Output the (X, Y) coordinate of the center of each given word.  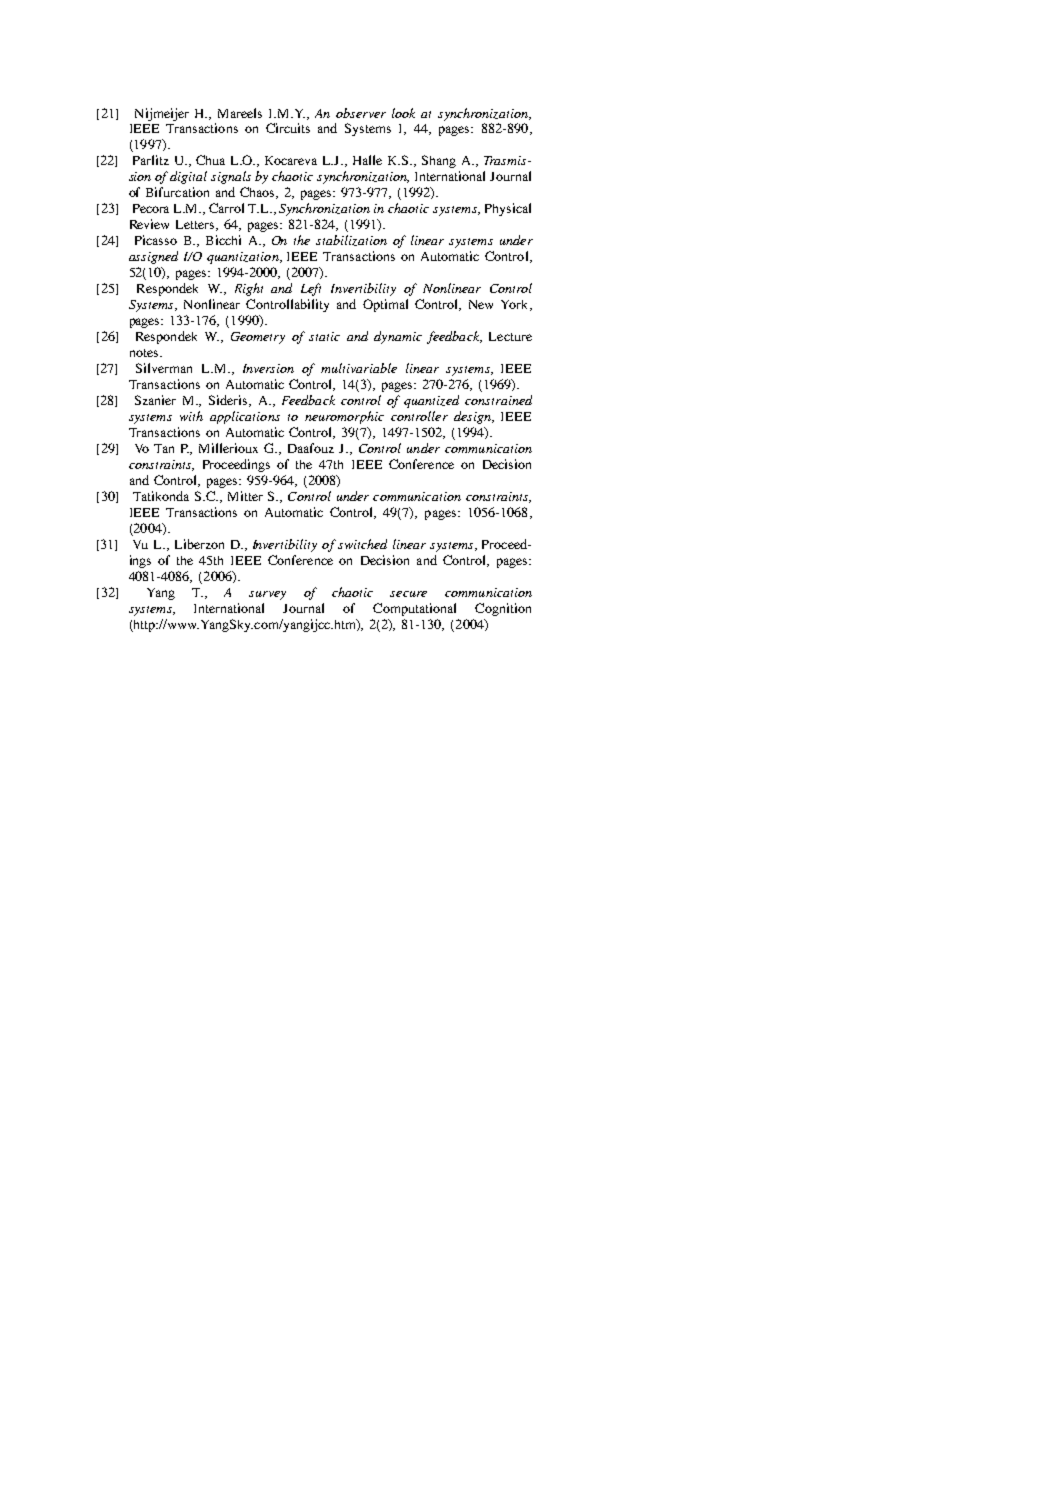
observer (361, 113)
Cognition (503, 609)
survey (267, 595)
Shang (439, 161)
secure (408, 594)
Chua (210, 160)
